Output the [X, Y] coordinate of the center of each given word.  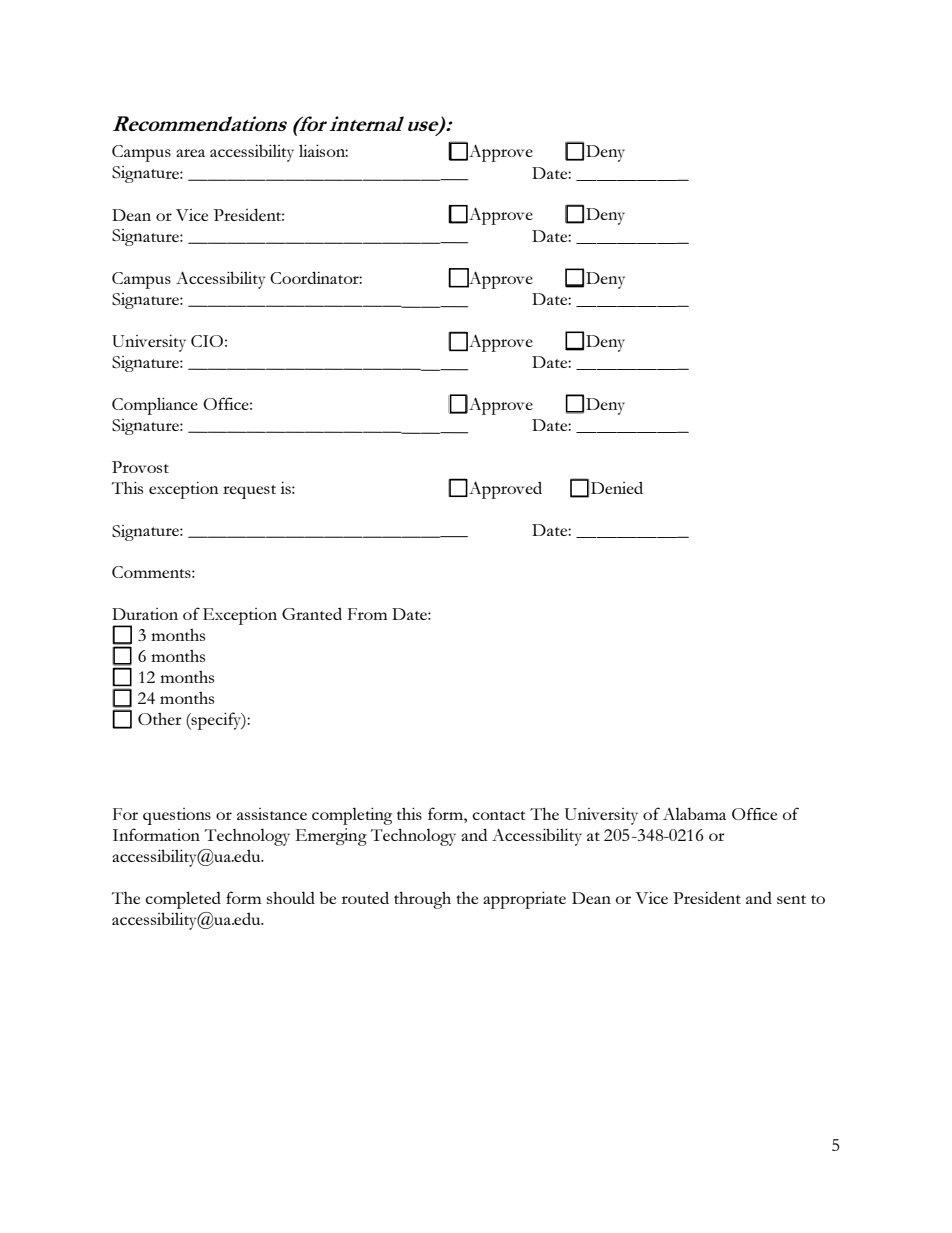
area [191, 153]
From [368, 614]
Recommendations [200, 123]
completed [183, 900]
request [249, 492]
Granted [312, 614]
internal [366, 123]
